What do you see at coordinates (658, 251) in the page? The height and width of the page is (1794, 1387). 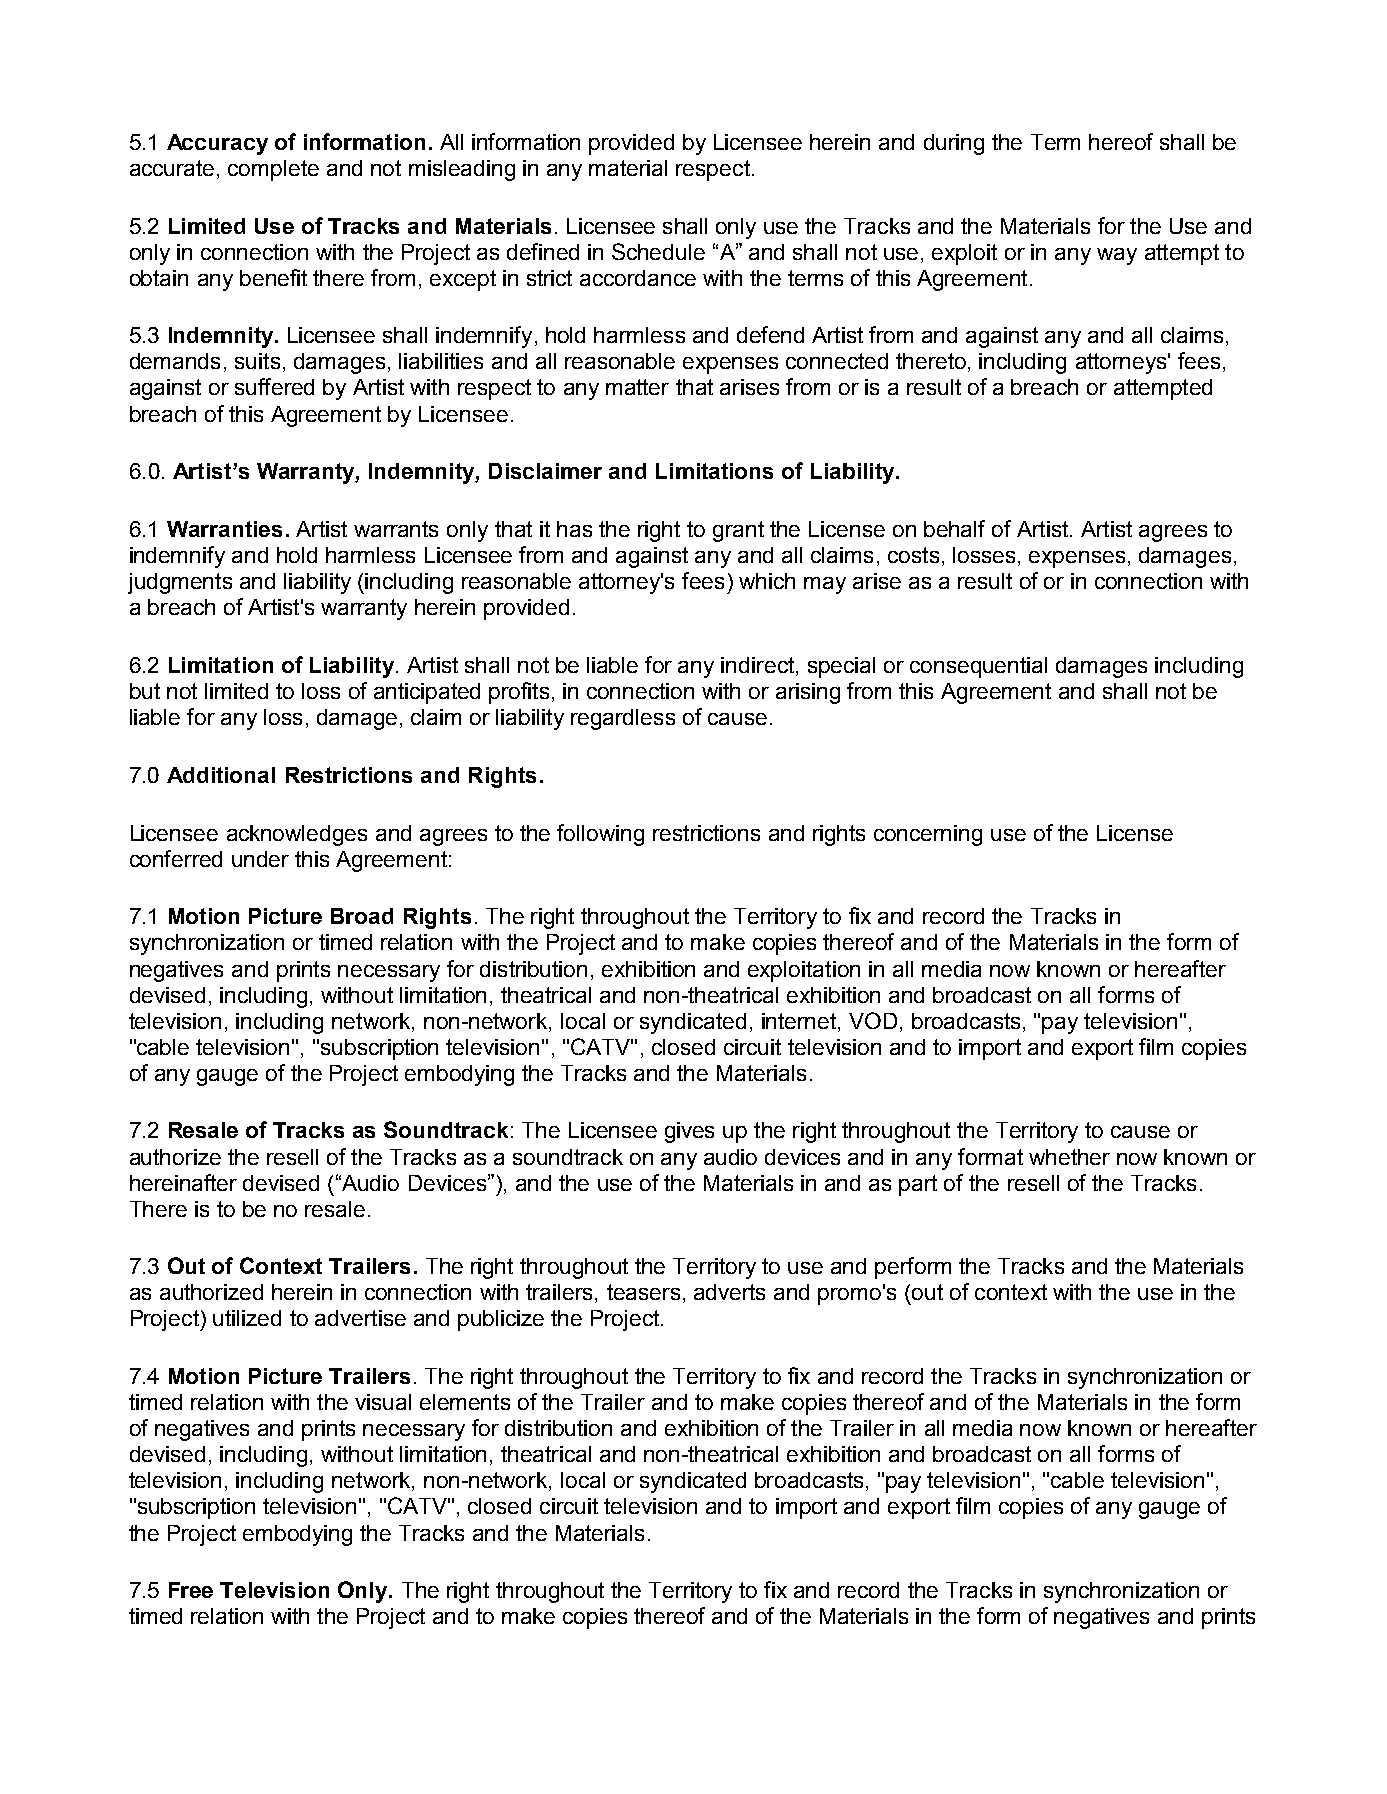 I see `Schedule` at bounding box center [658, 251].
